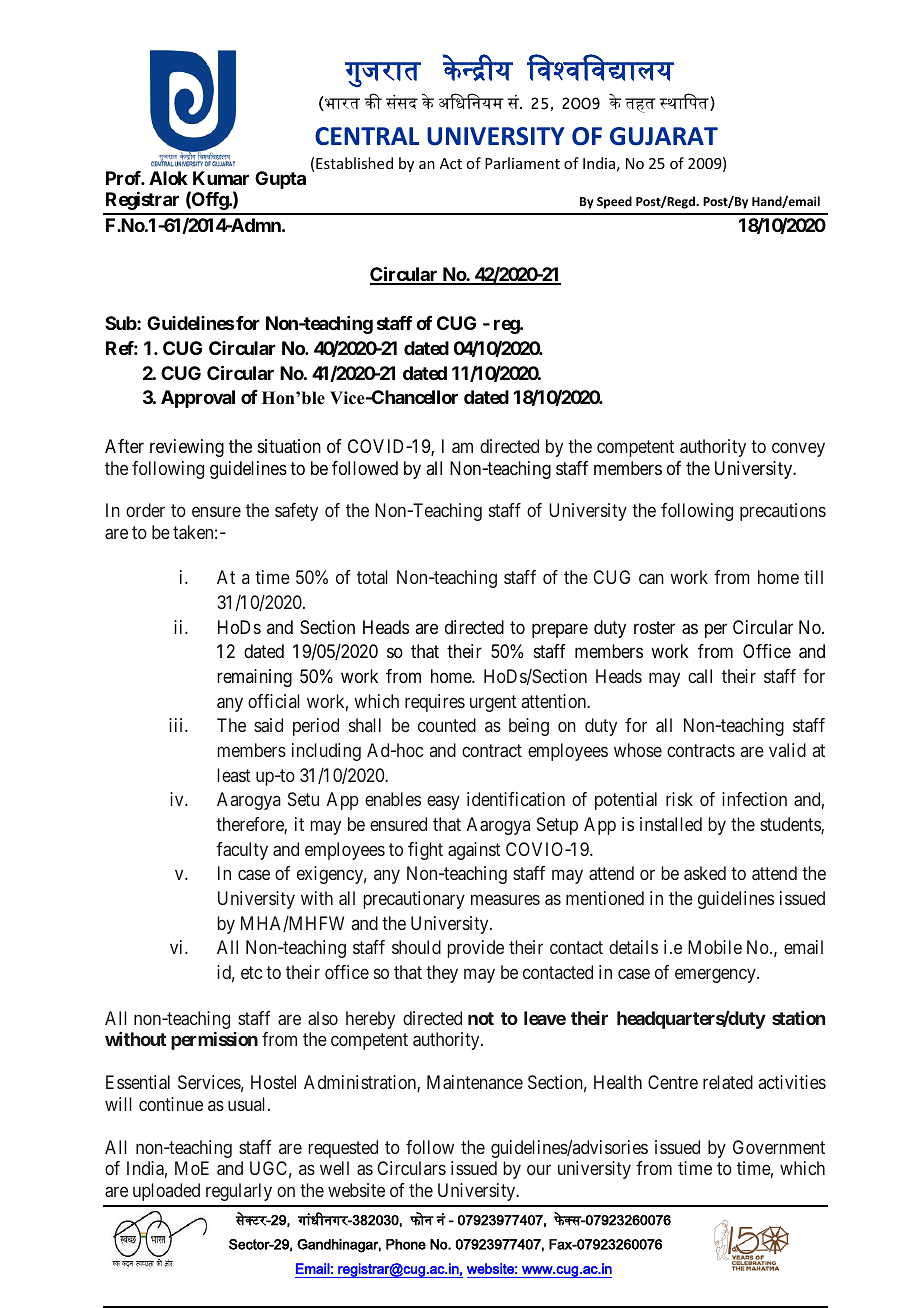 Image resolution: width=924 pixels, height=1308 pixels. What do you see at coordinates (522, 163) in the screenshot?
I see `Parliament` at bounding box center [522, 163].
